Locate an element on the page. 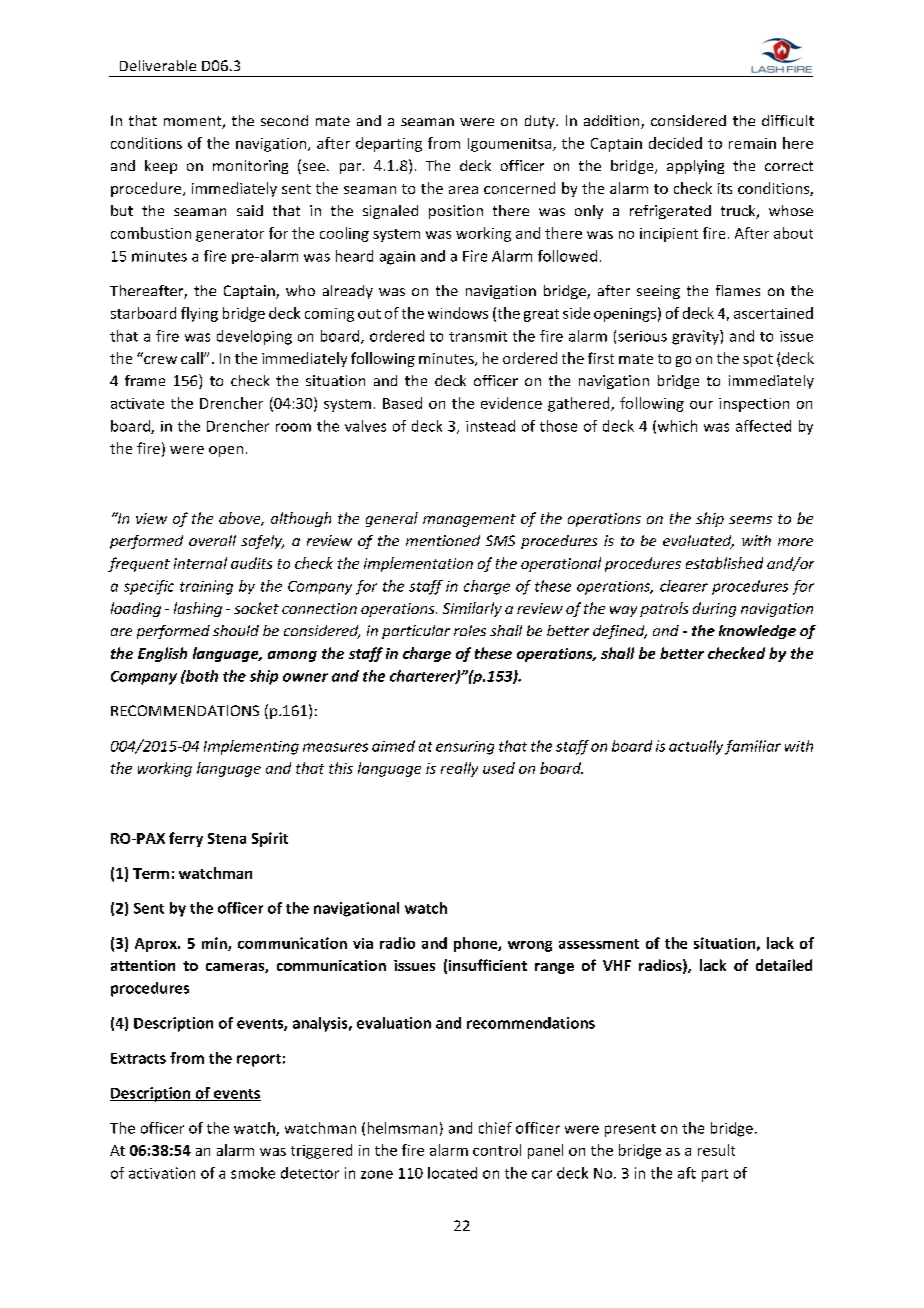 This page has width=924, height=1308. remain is located at coordinates (752, 143).
